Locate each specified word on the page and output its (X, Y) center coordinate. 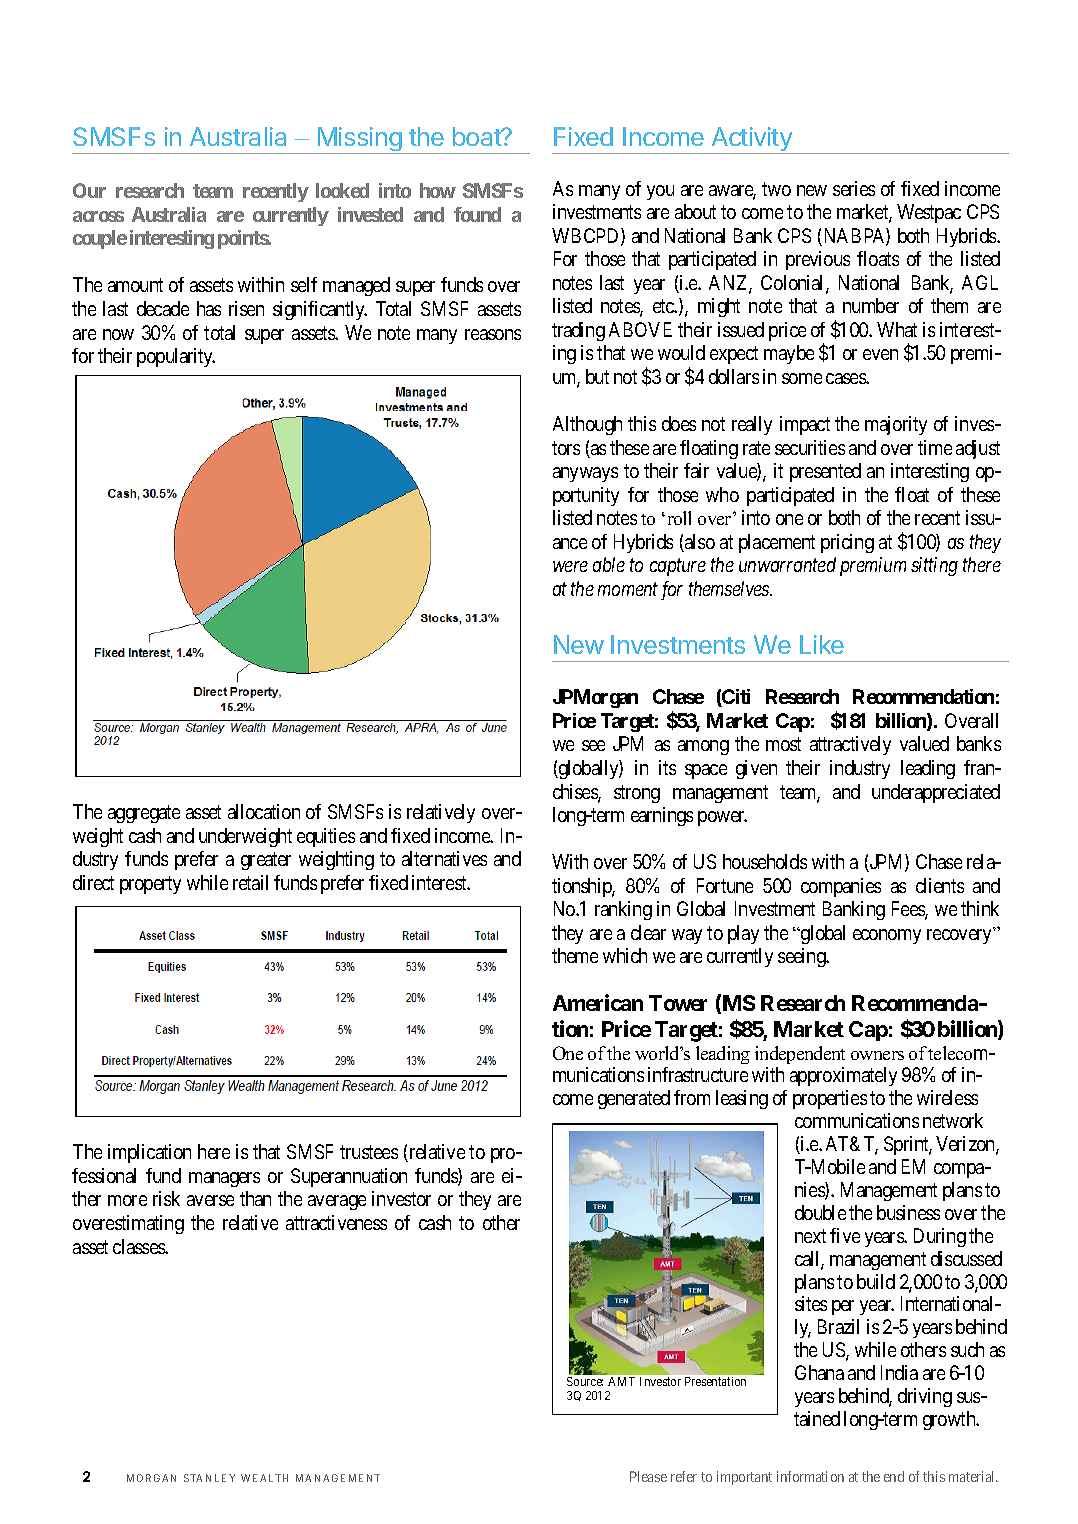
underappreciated (936, 793)
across (98, 216)
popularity (176, 357)
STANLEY (209, 1478)
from (692, 1097)
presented (825, 472)
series (854, 188)
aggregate (144, 814)
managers (224, 1179)
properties (830, 1099)
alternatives (444, 858)
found (477, 214)
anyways (585, 474)
